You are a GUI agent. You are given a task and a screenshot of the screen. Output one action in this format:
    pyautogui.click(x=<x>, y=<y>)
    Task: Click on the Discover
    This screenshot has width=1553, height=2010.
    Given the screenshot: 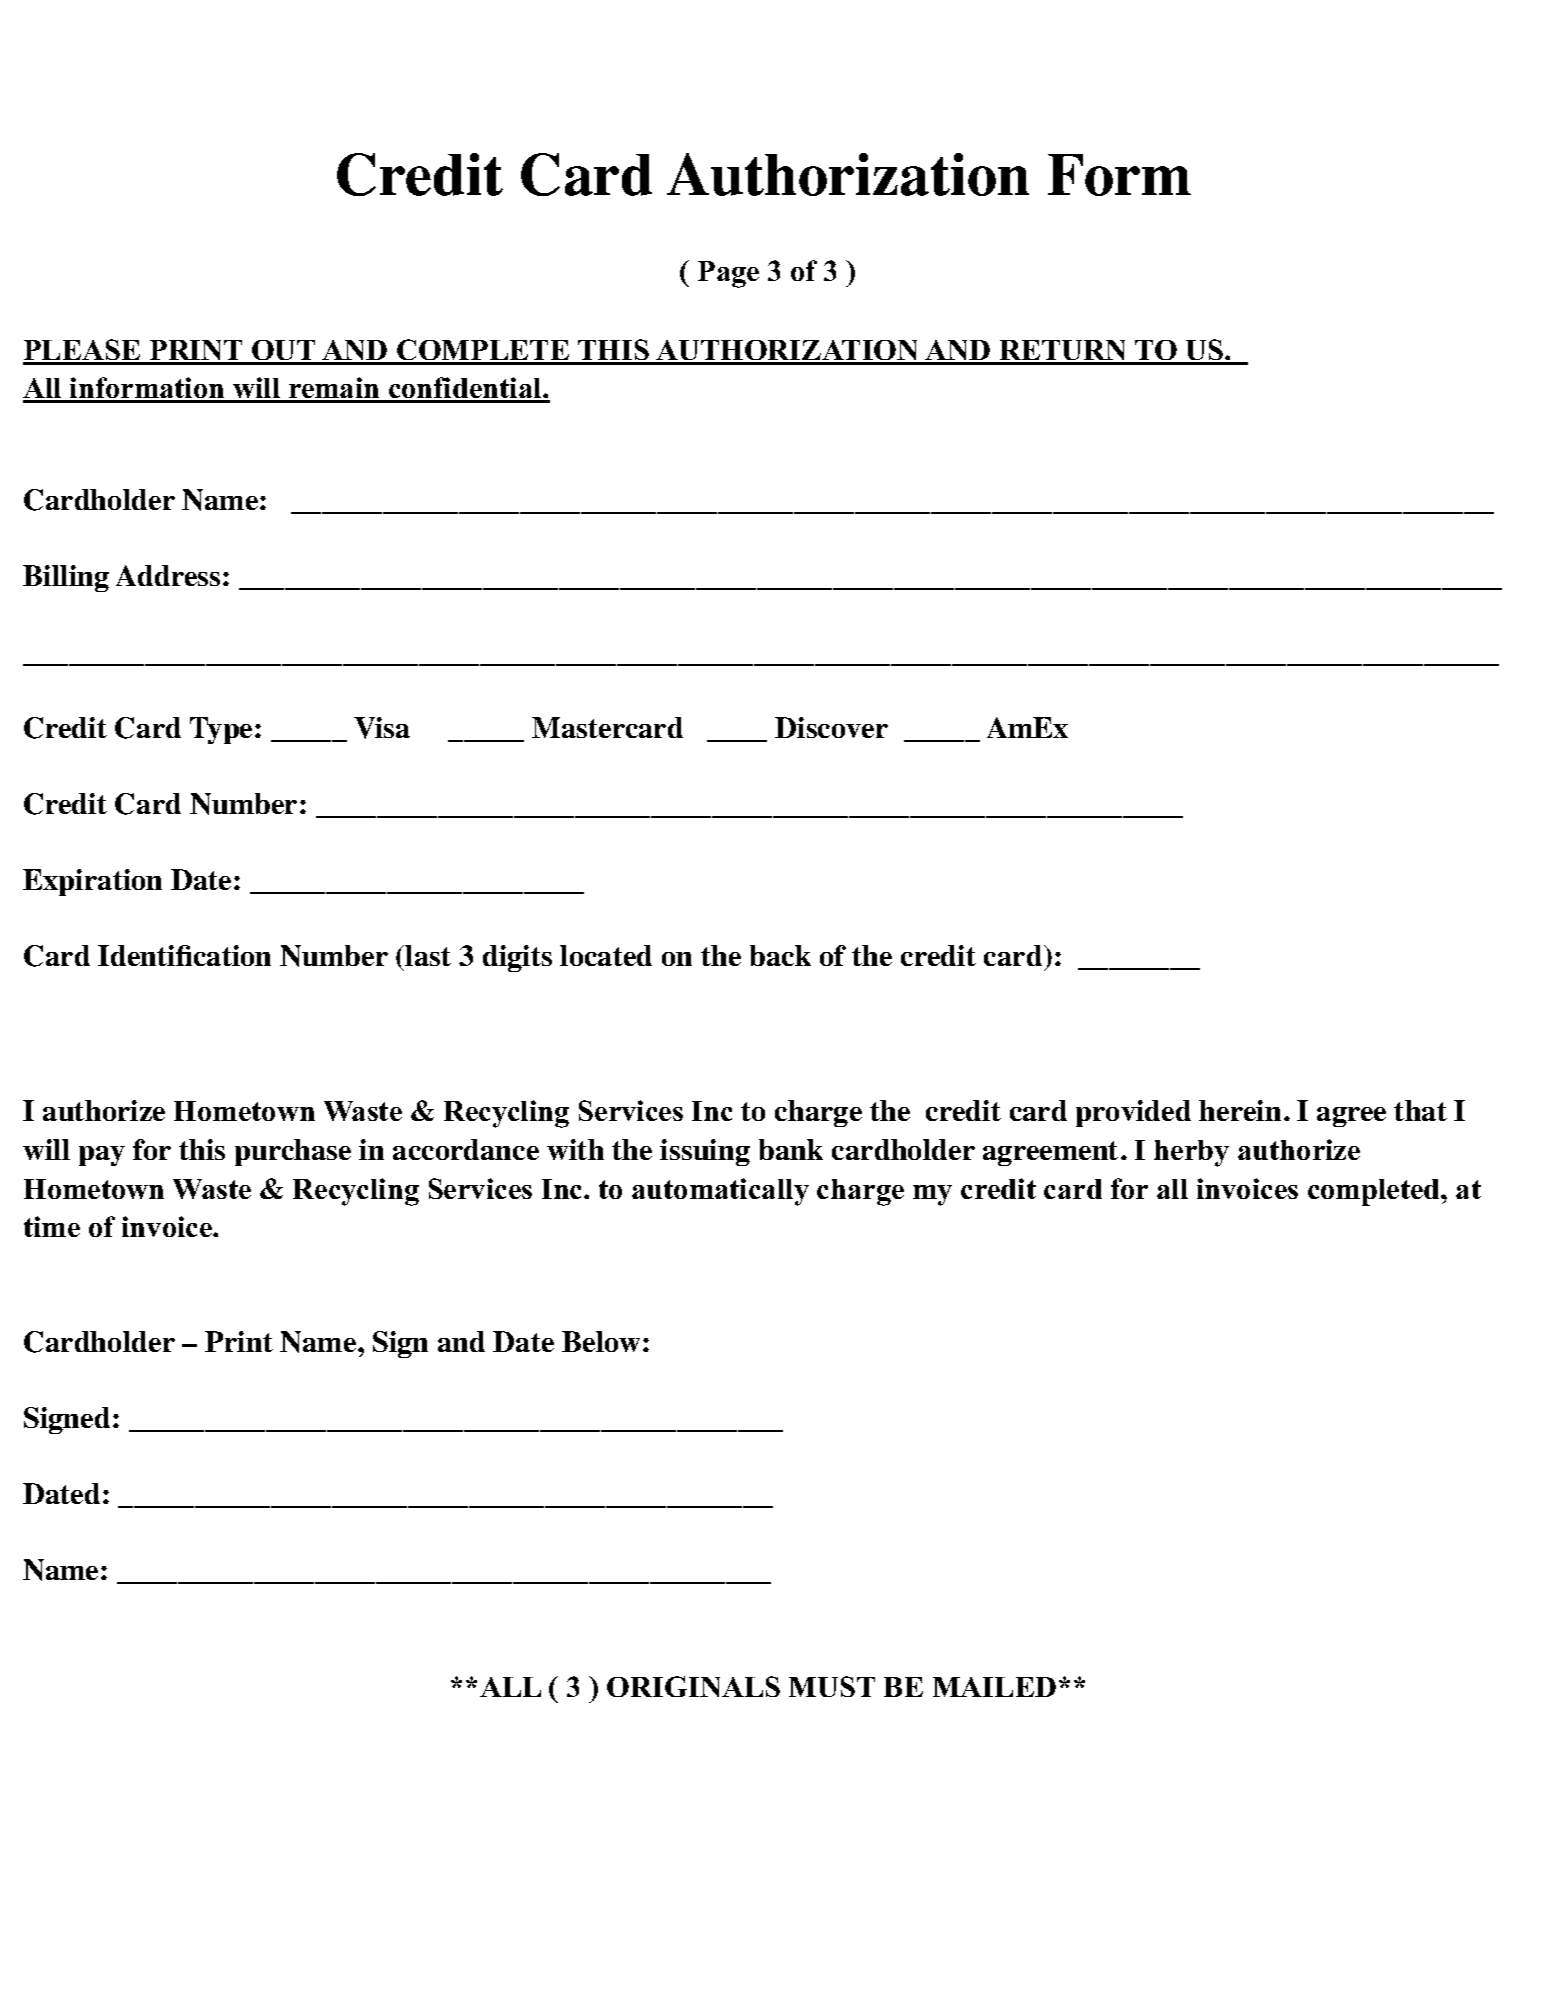 What is the action you would take?
    pyautogui.click(x=831, y=727)
